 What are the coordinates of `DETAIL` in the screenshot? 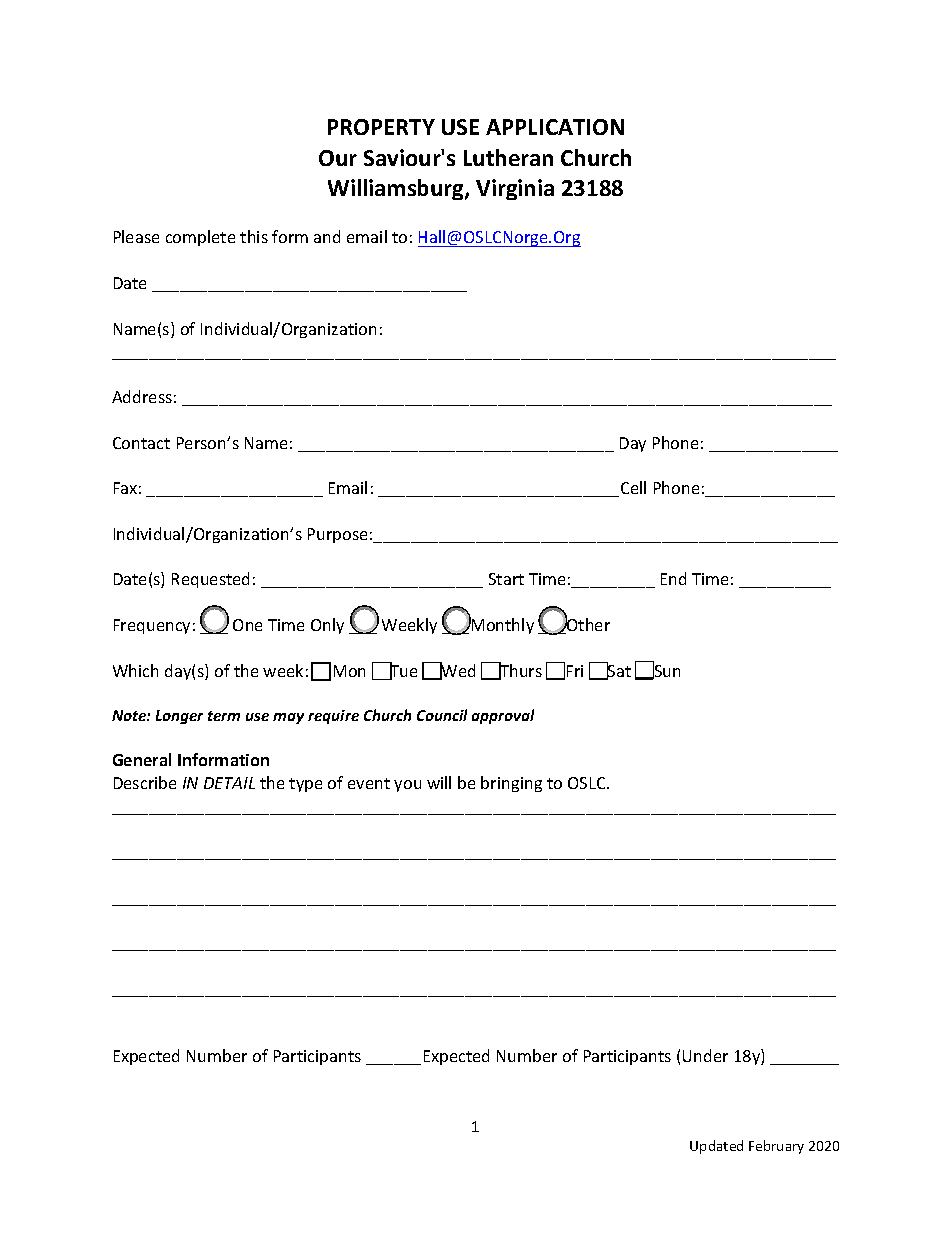 It's located at (229, 783).
